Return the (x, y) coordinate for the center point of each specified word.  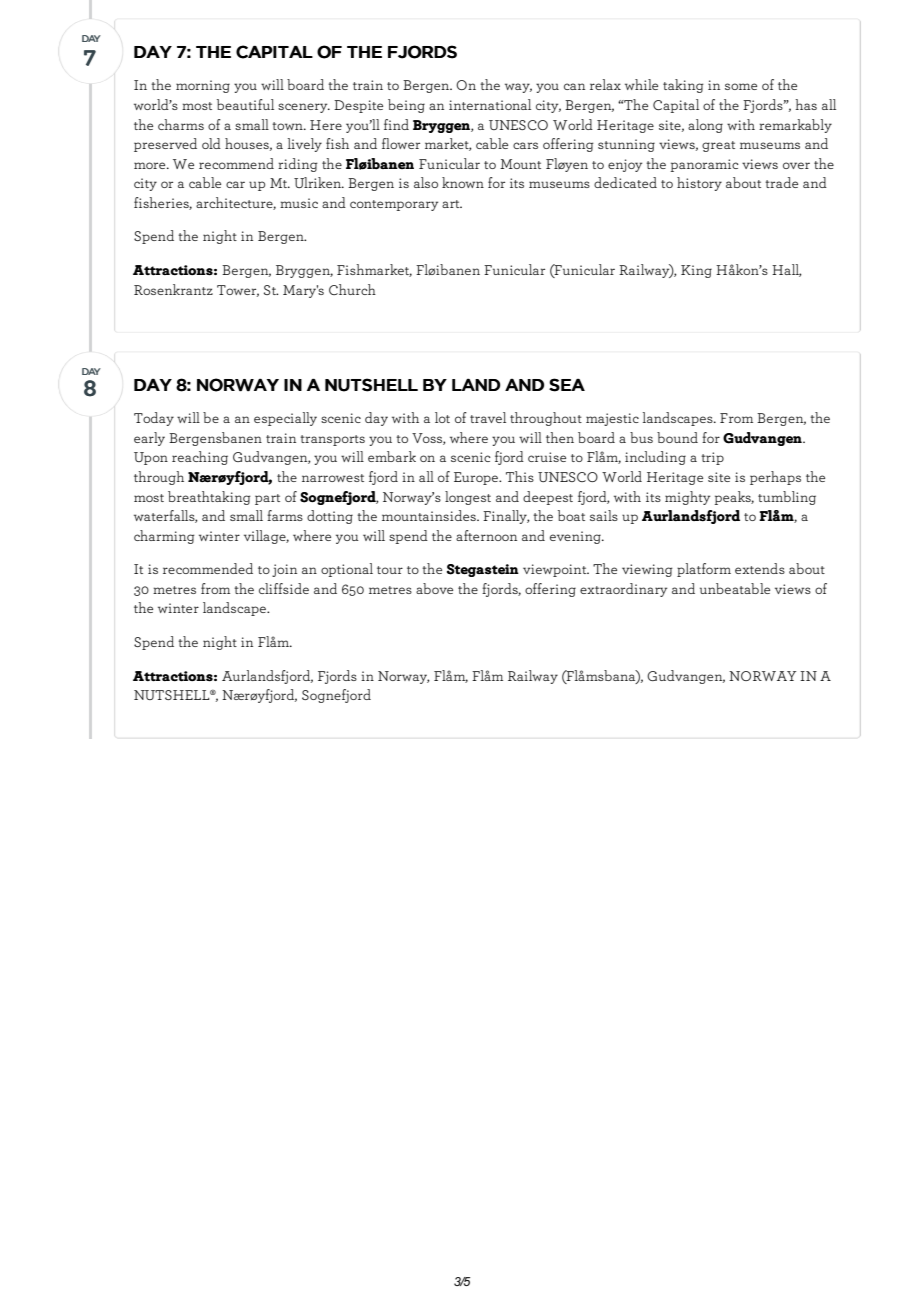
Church (352, 289)
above (434, 588)
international (490, 104)
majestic (612, 419)
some (741, 86)
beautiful (245, 104)
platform (704, 570)
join (284, 570)
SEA (567, 385)
